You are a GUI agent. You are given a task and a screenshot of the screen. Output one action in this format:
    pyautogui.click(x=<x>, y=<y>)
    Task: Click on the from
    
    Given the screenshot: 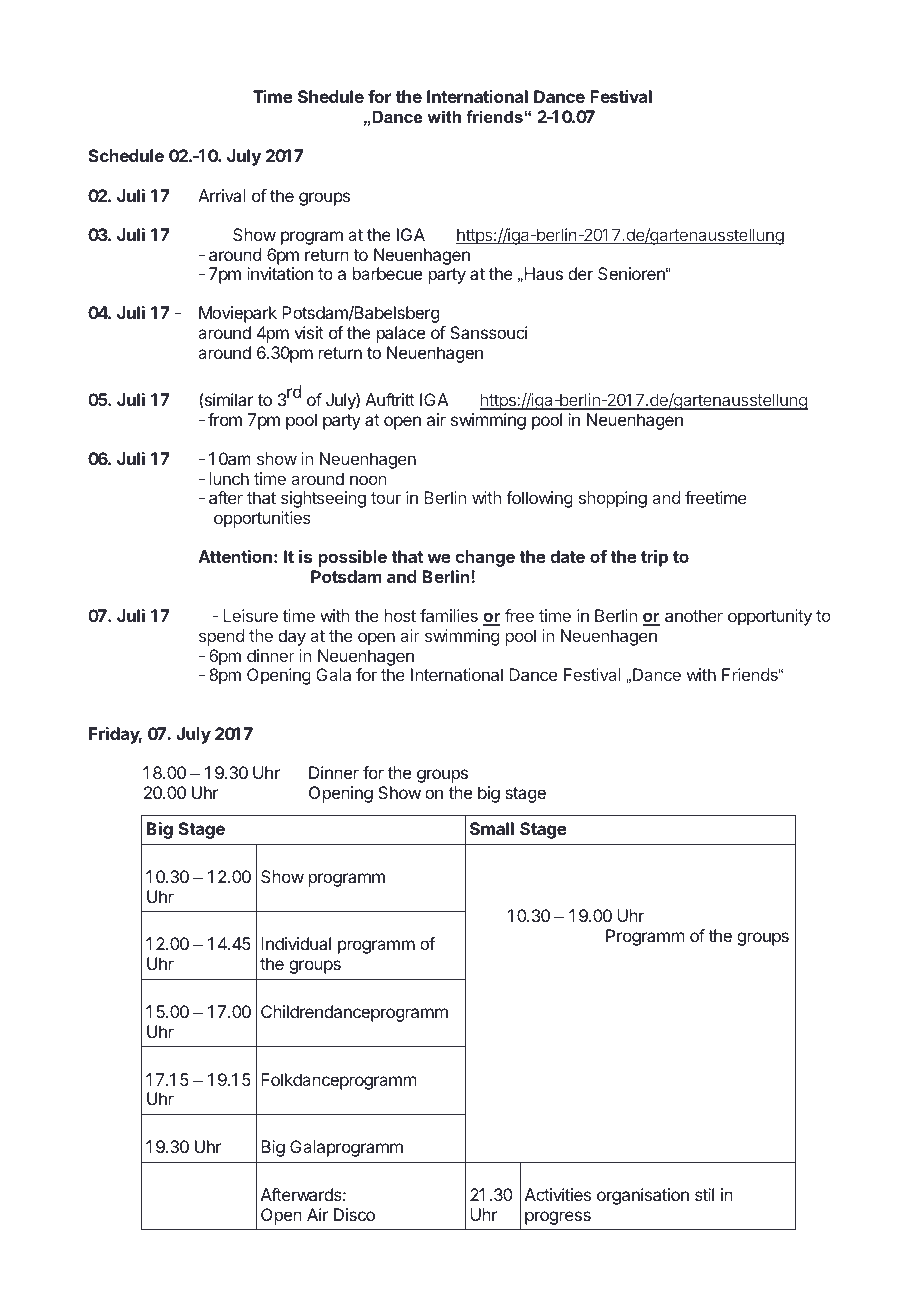 What is the action you would take?
    pyautogui.click(x=225, y=419)
